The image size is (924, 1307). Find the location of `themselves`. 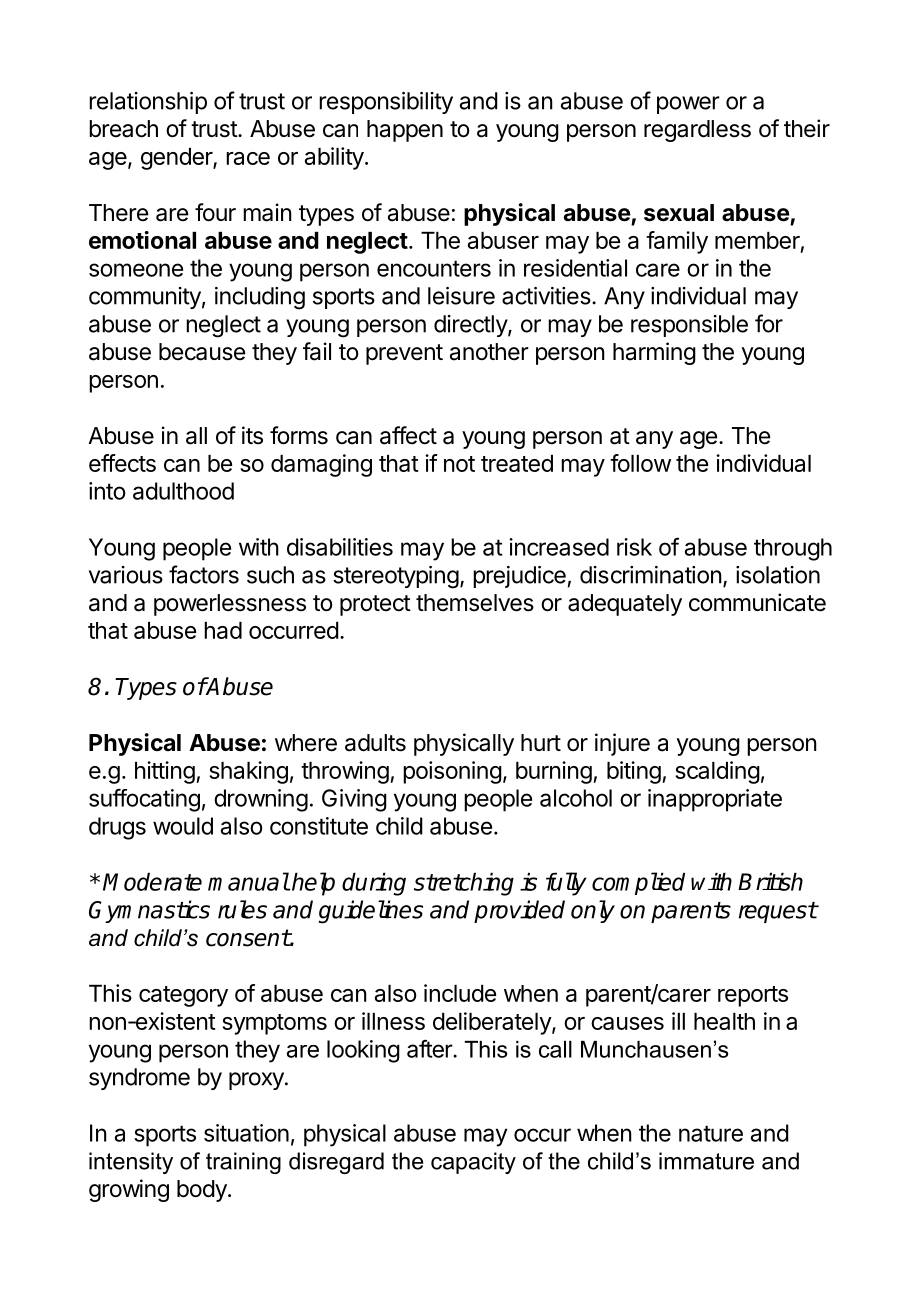

themselves is located at coordinates (475, 603).
